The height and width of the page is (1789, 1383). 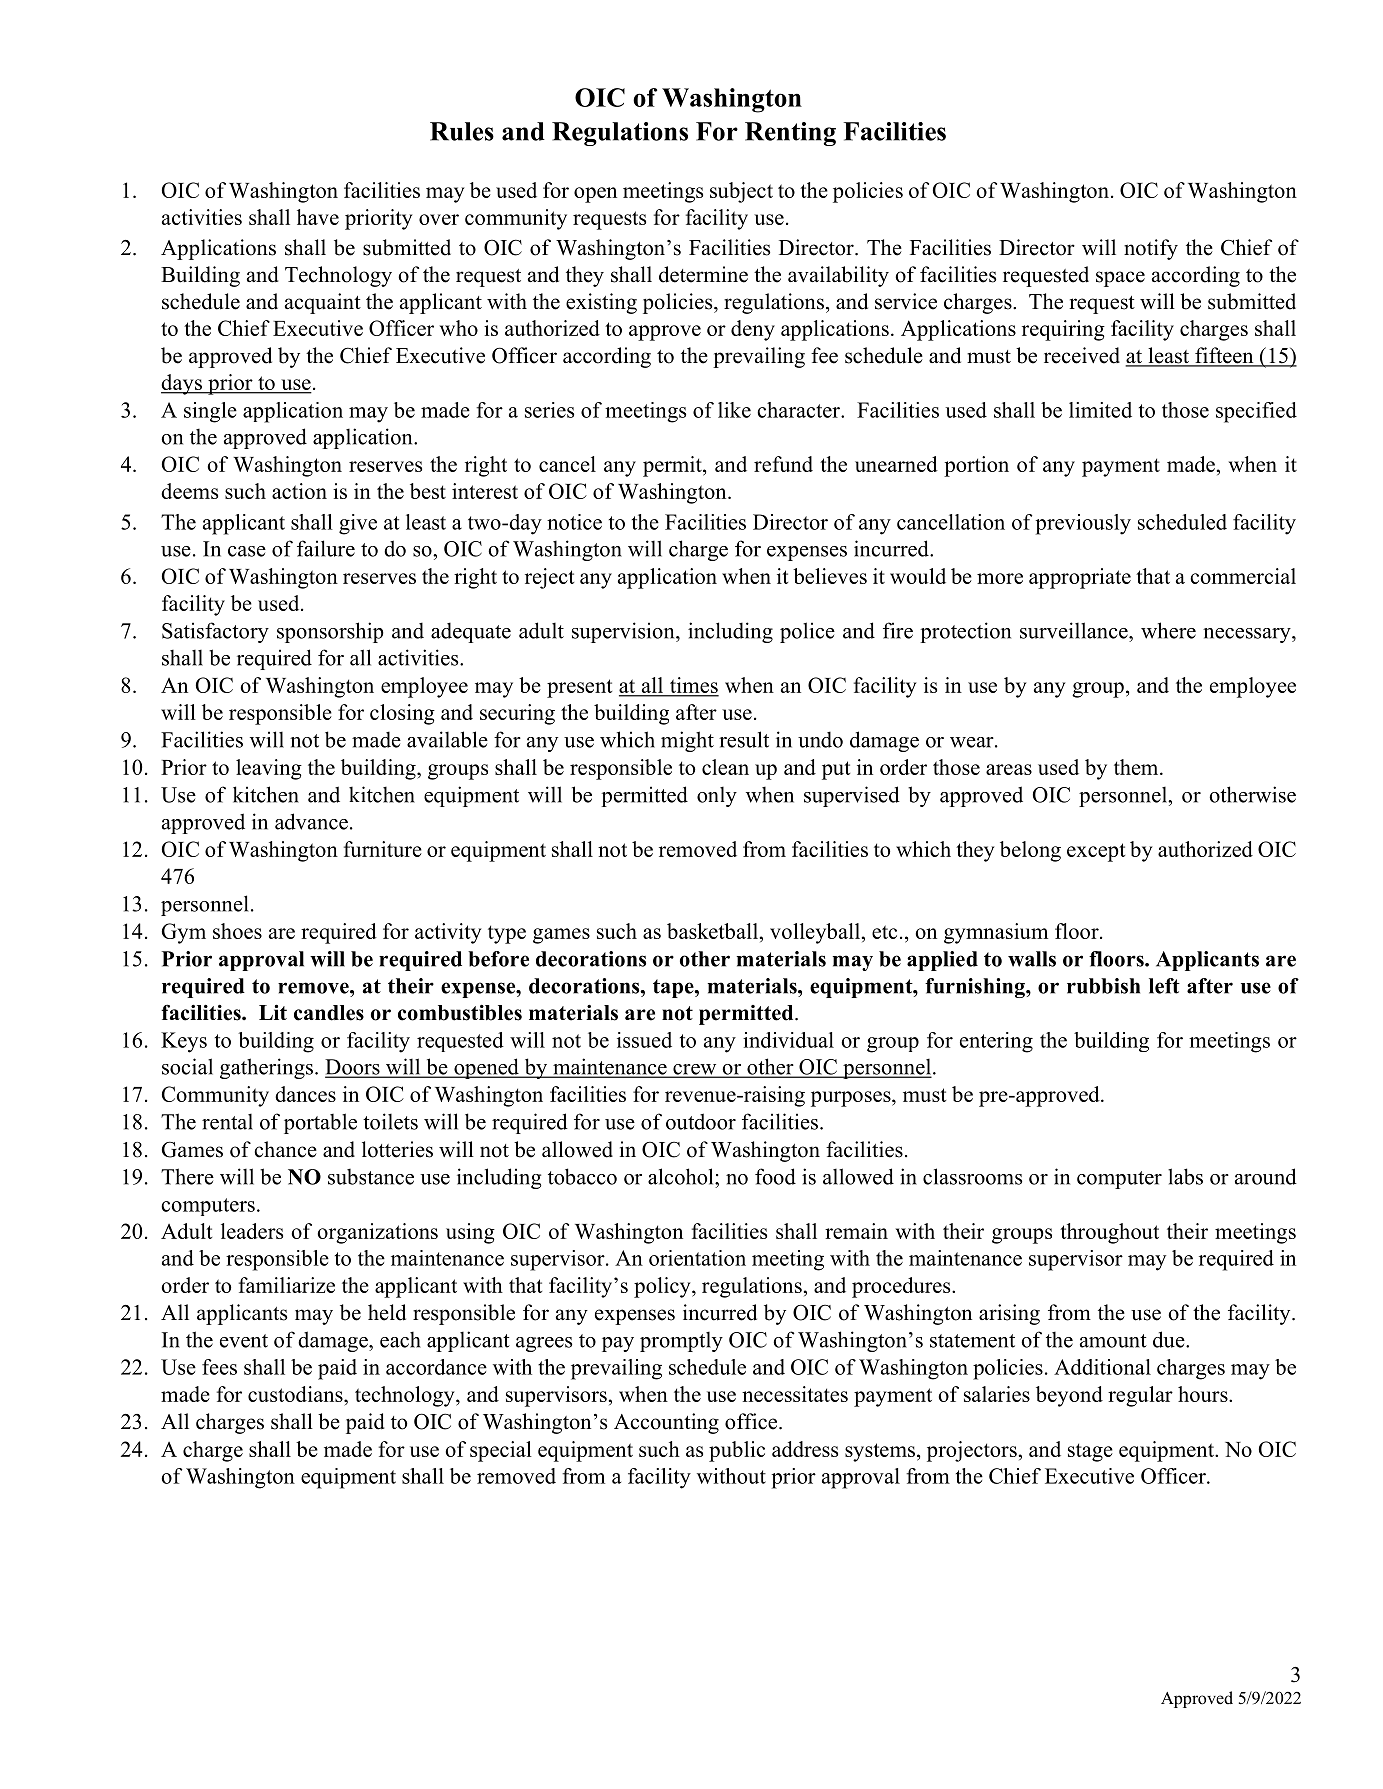 What do you see at coordinates (666, 1423) in the page?
I see `Accounting` at bounding box center [666, 1423].
